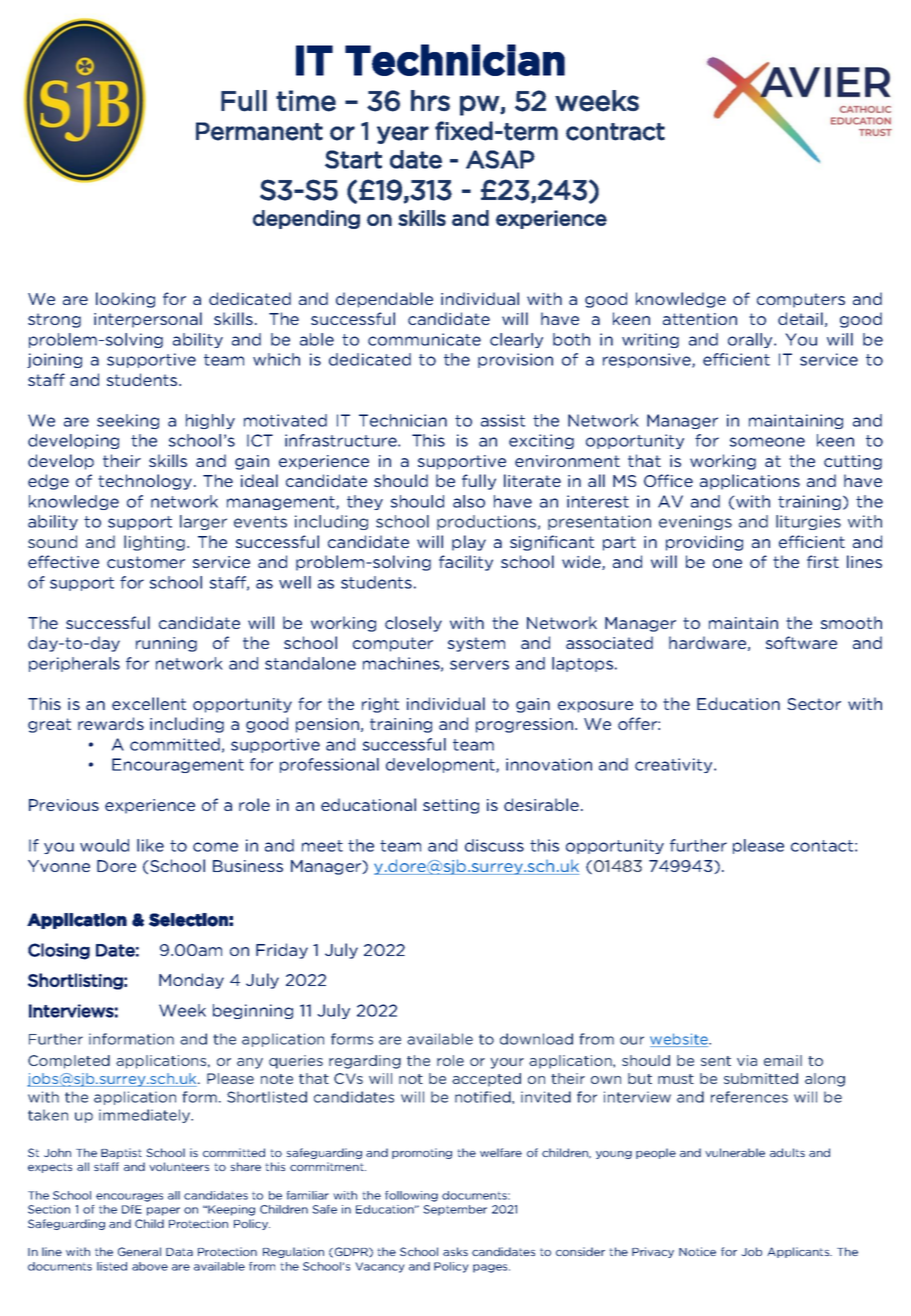 Image resolution: width=911 pixels, height=1316 pixels. Describe the element at coordinates (149, 703) in the document. I see `excellent` at that location.
